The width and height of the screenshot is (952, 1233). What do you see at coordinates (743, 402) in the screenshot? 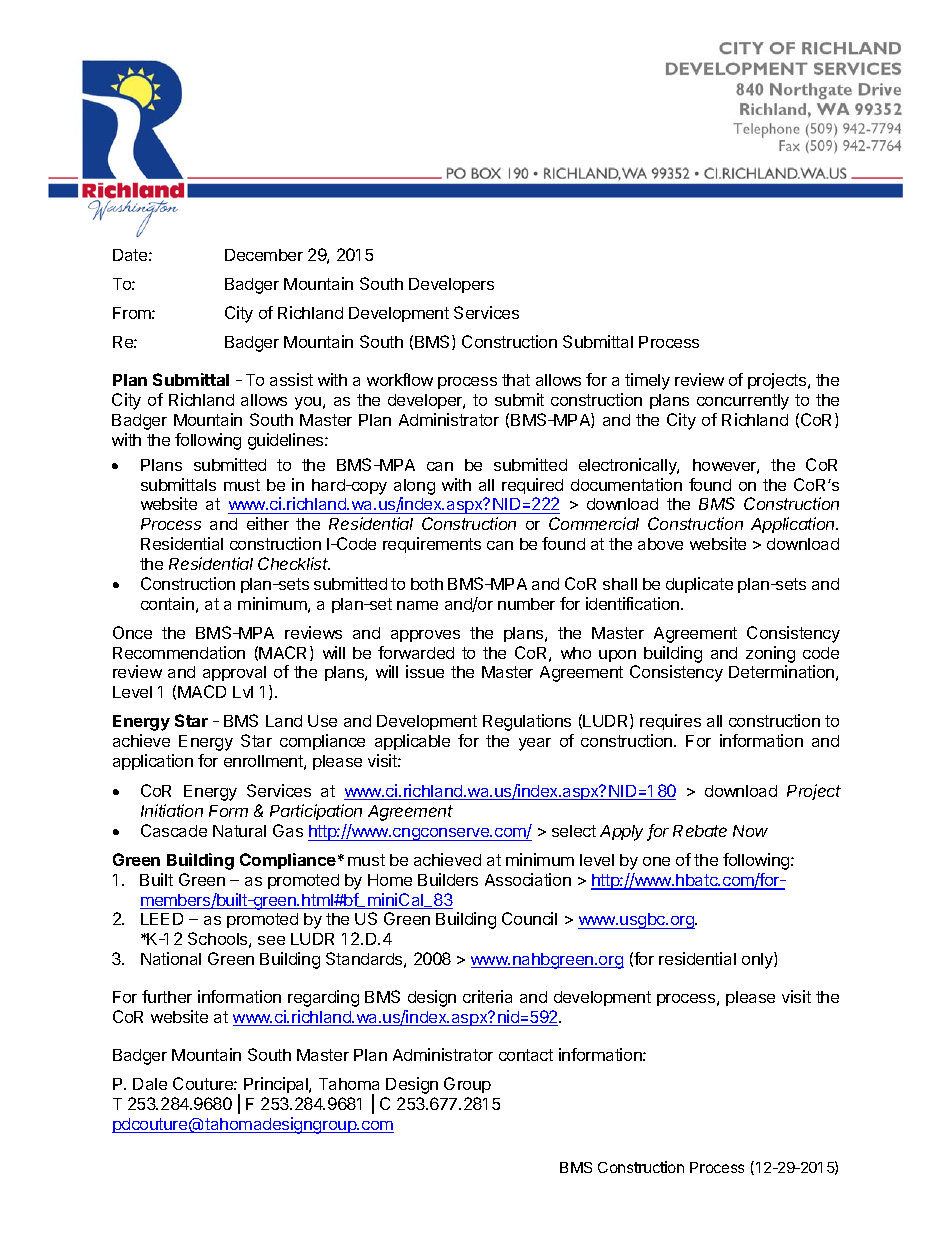
I see `concurrently` at bounding box center [743, 402].
